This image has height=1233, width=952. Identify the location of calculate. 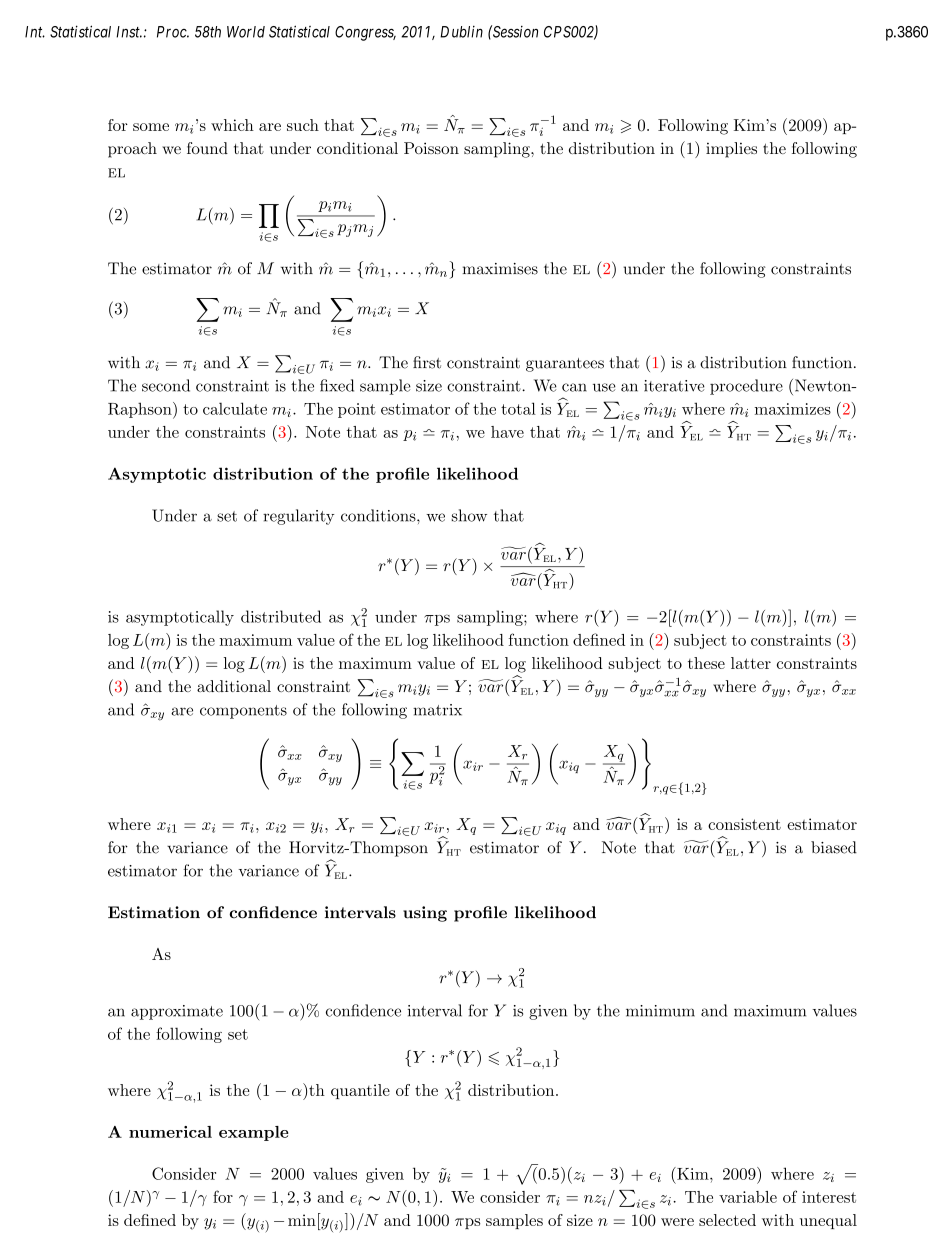
(235, 408).
